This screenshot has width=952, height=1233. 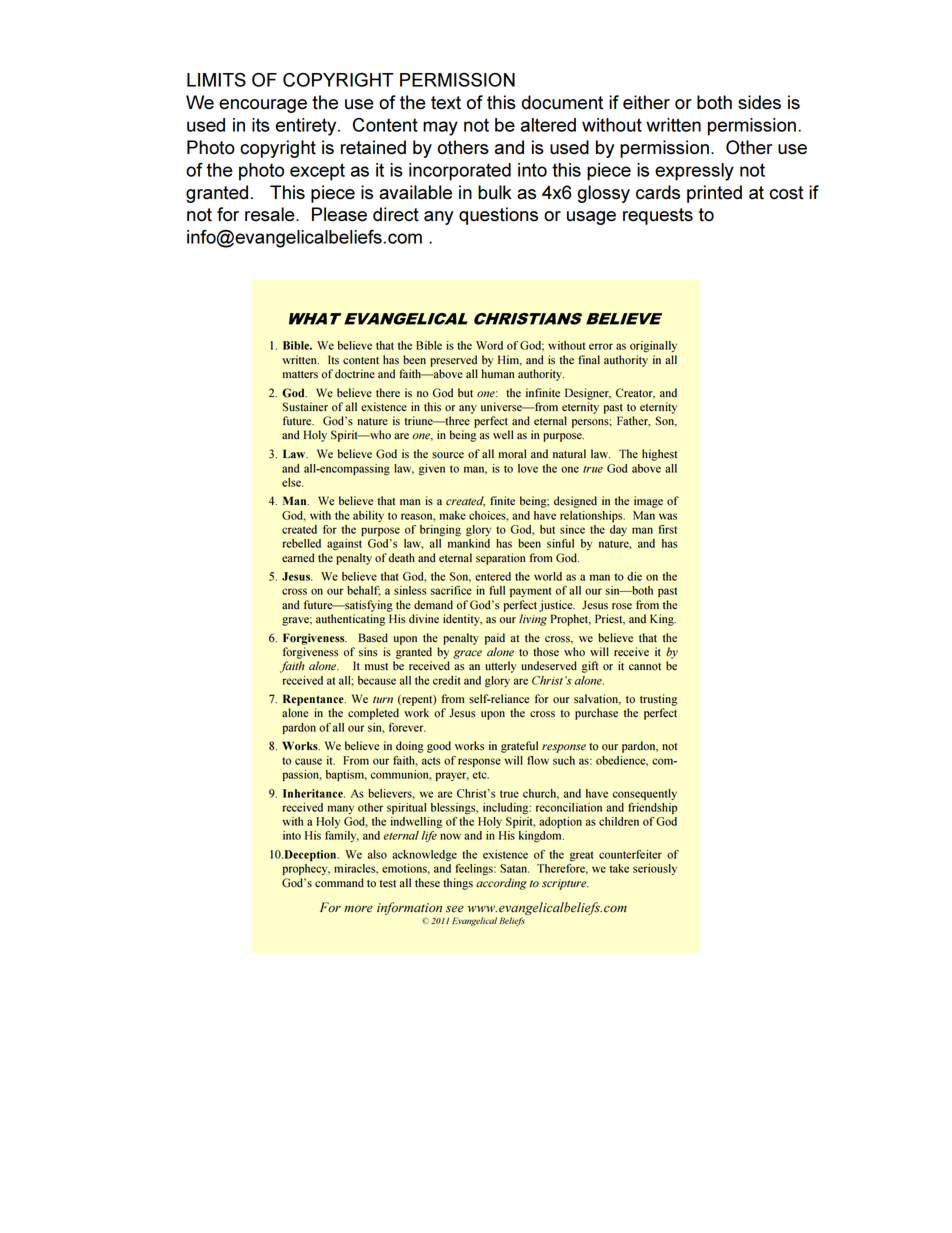 What do you see at coordinates (501, 667) in the screenshot?
I see `utterly` at bounding box center [501, 667].
